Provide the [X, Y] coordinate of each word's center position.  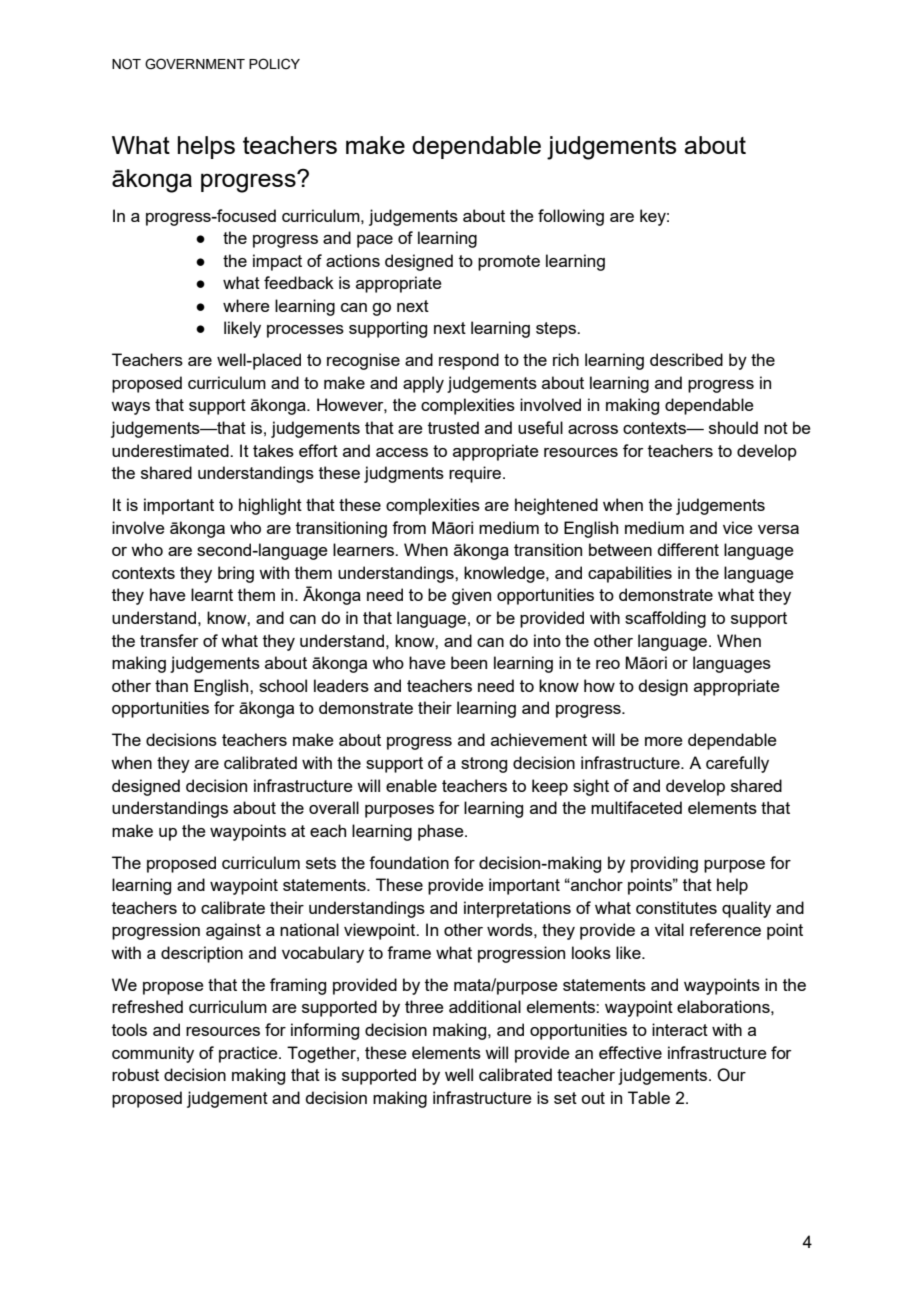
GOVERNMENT [195, 64]
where [246, 305]
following [571, 217]
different [688, 549]
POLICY [274, 64]
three [424, 1006]
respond [469, 361]
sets [321, 863]
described [686, 359]
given [471, 596]
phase [442, 832]
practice [249, 1054]
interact [680, 1029]
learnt [212, 594]
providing [664, 864]
